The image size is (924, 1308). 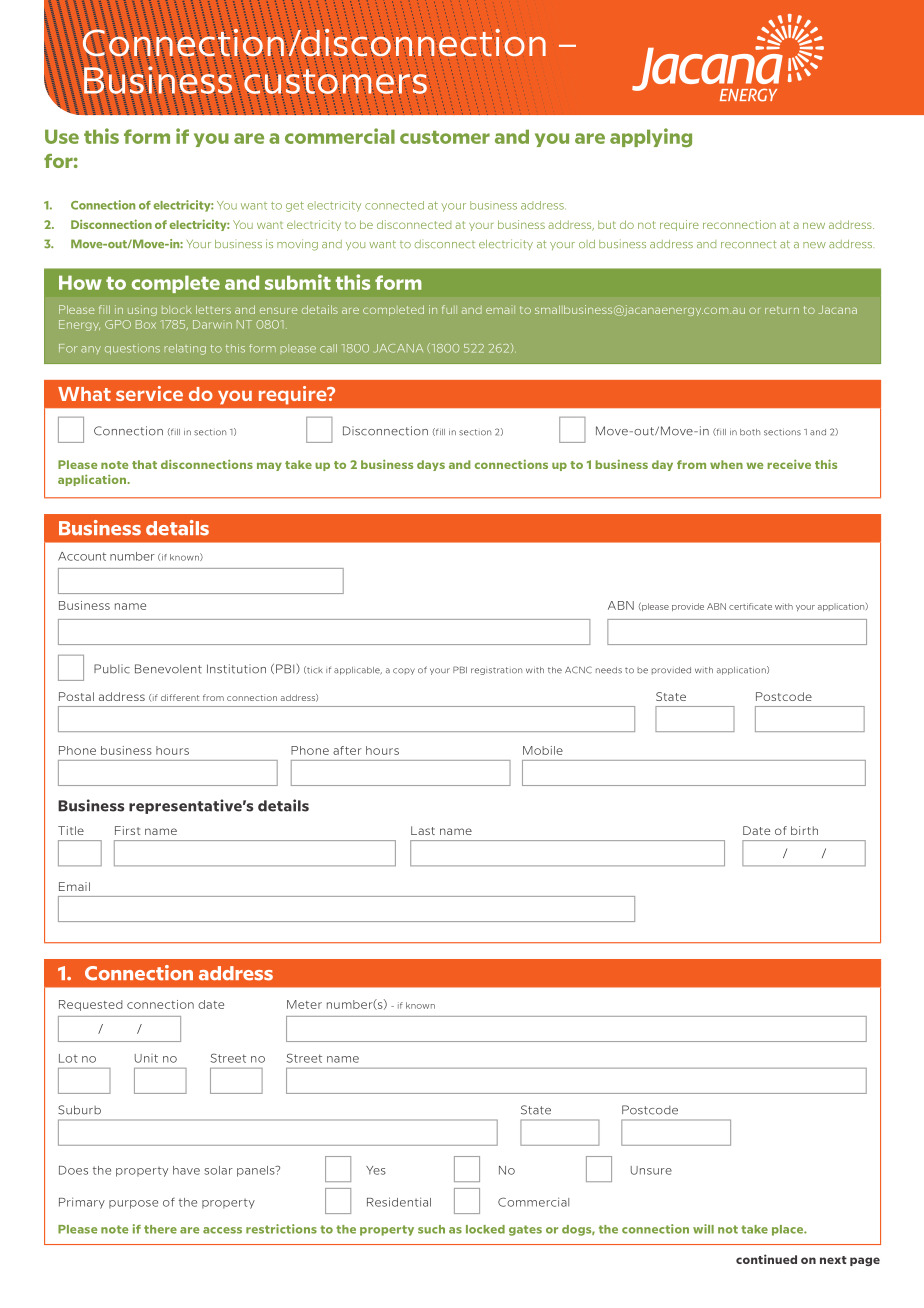 What do you see at coordinates (62, 136) in the document?
I see `Use` at bounding box center [62, 136].
